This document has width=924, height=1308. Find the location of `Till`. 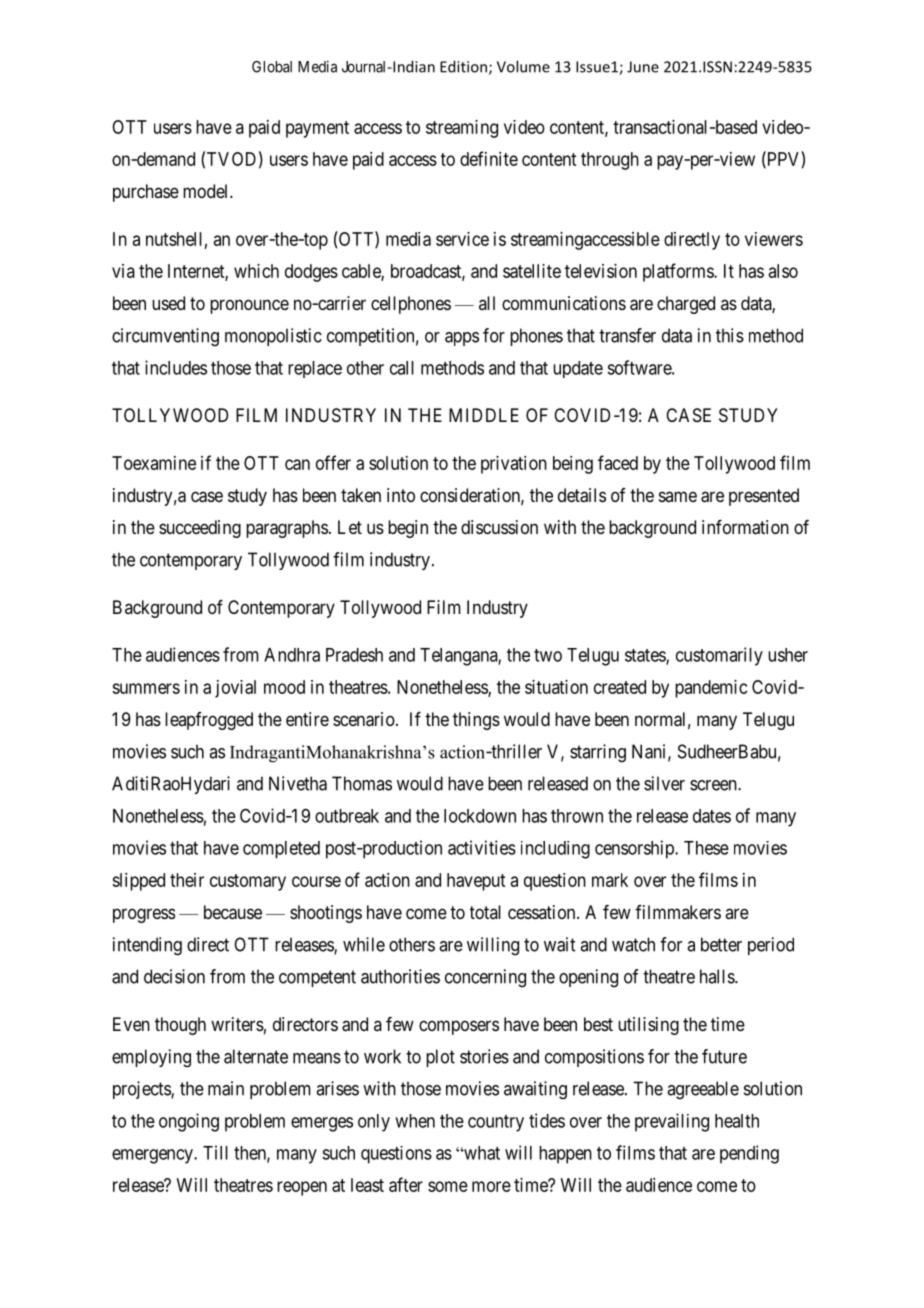

Till is located at coordinates (215, 1152).
